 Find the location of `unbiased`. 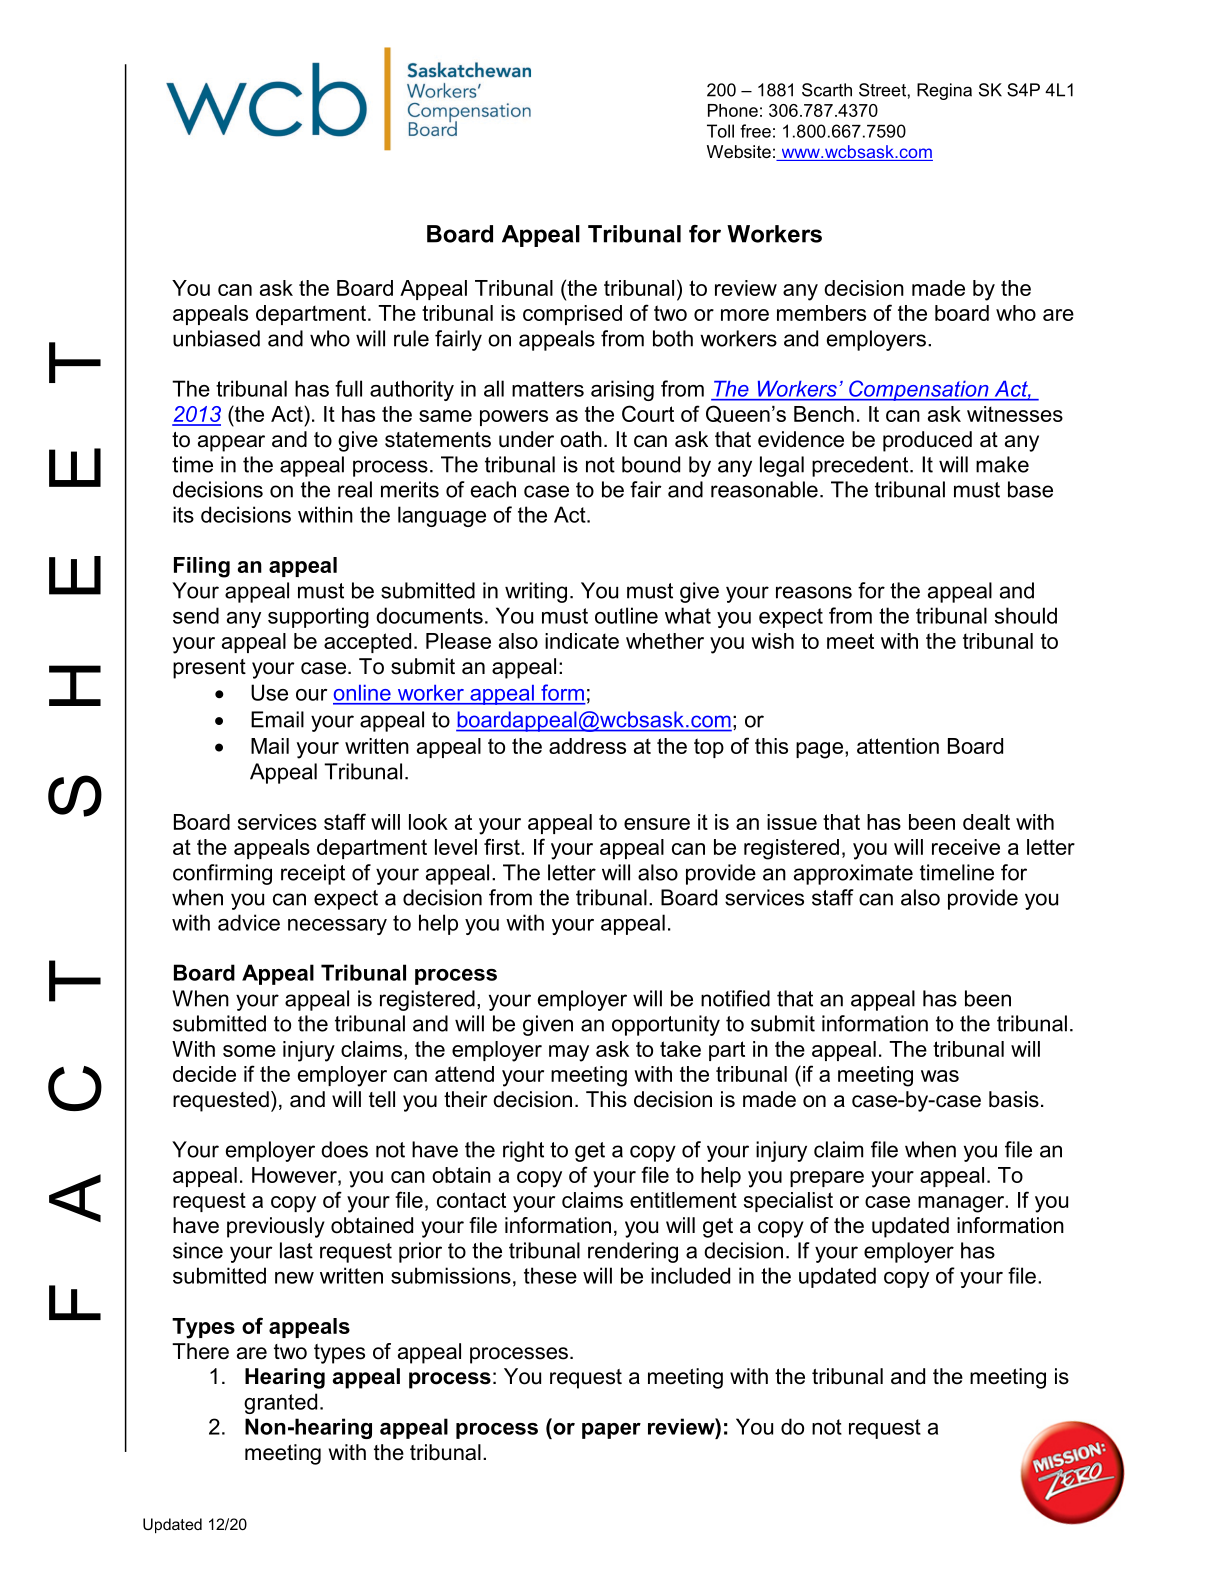

unbiased is located at coordinates (216, 338).
